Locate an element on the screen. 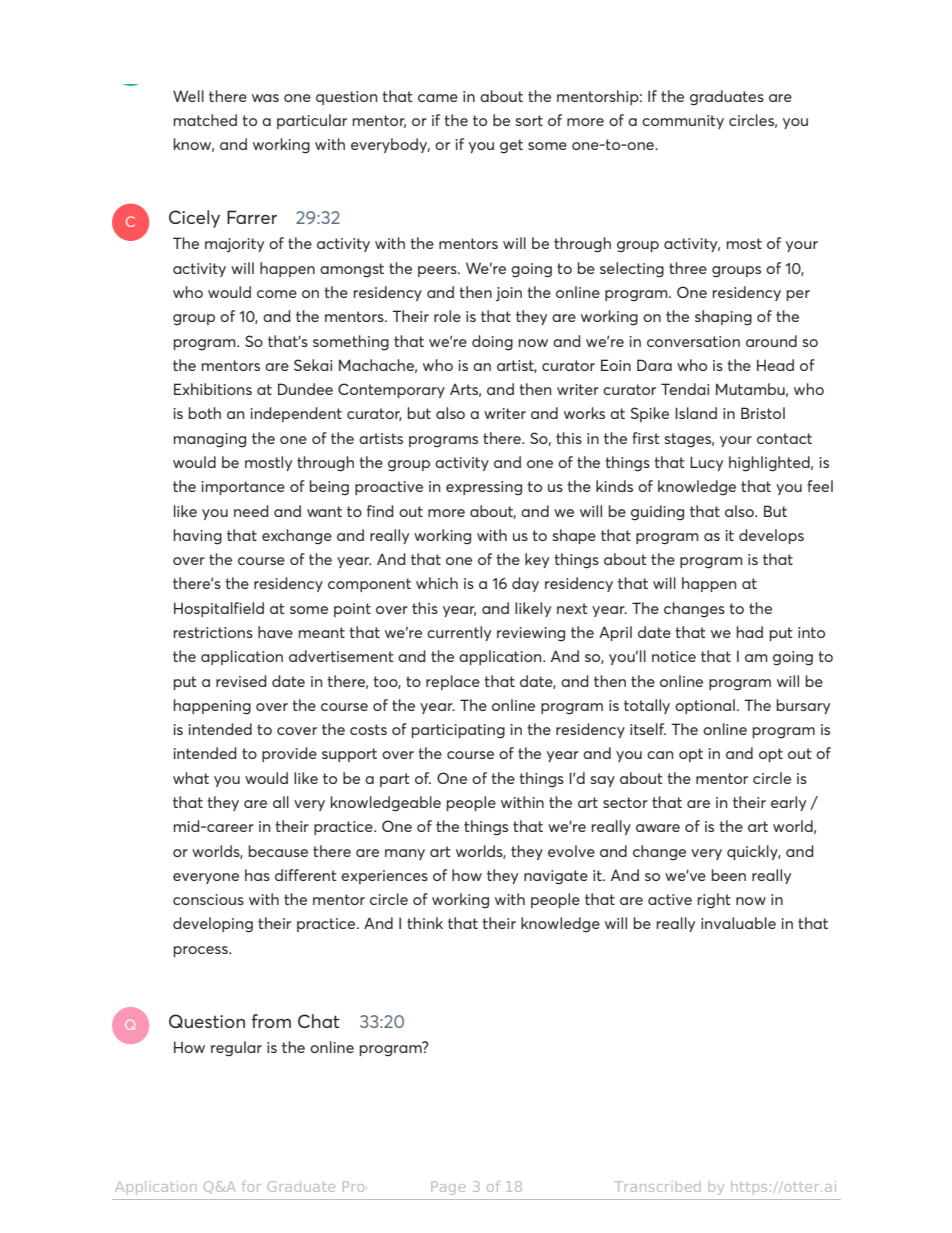 Image resolution: width=952 pixels, height=1233 pixels. have is located at coordinates (275, 632).
